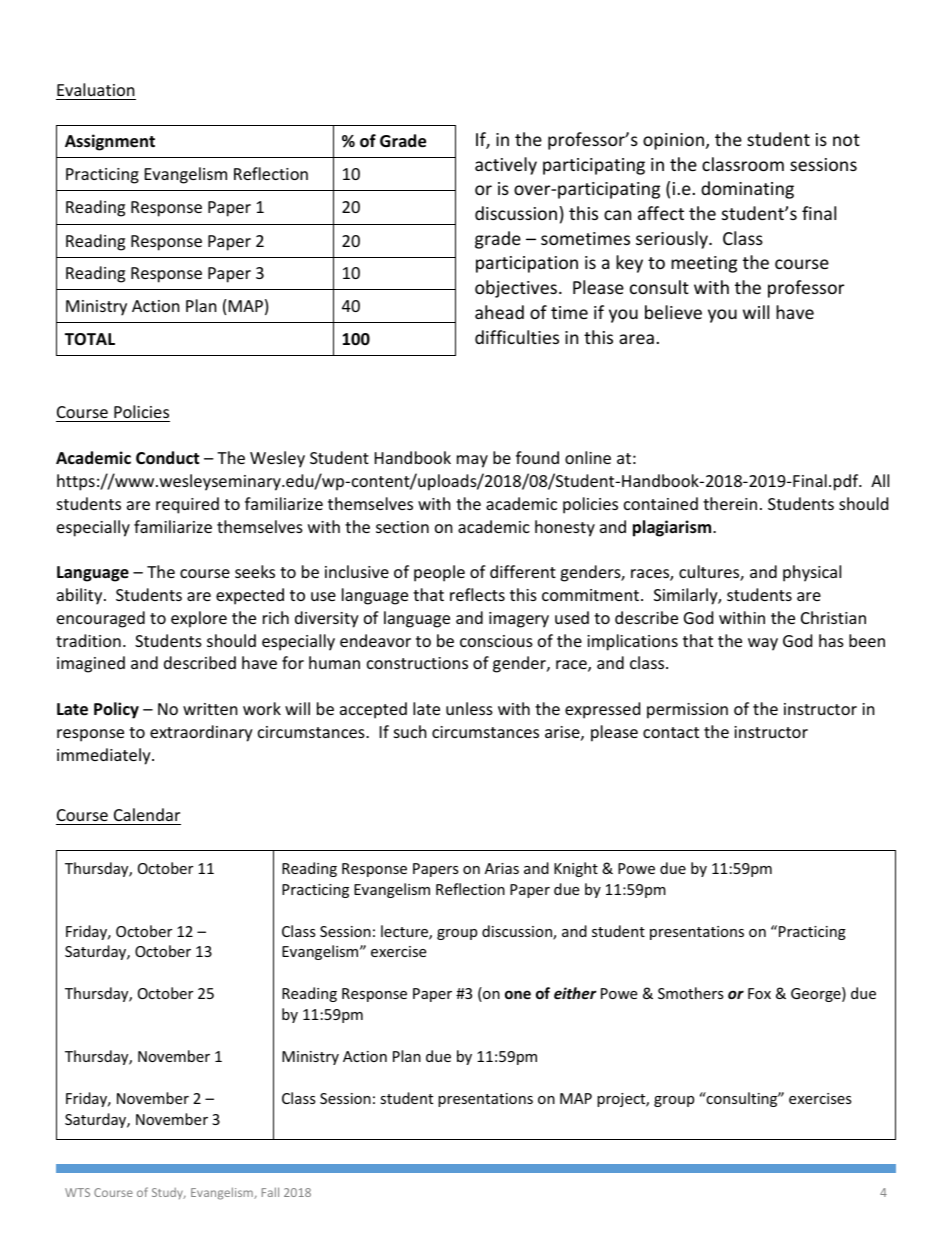 The width and height of the page is (952, 1233). Describe the element at coordinates (199, 619) in the page. I see `explore` at that location.
